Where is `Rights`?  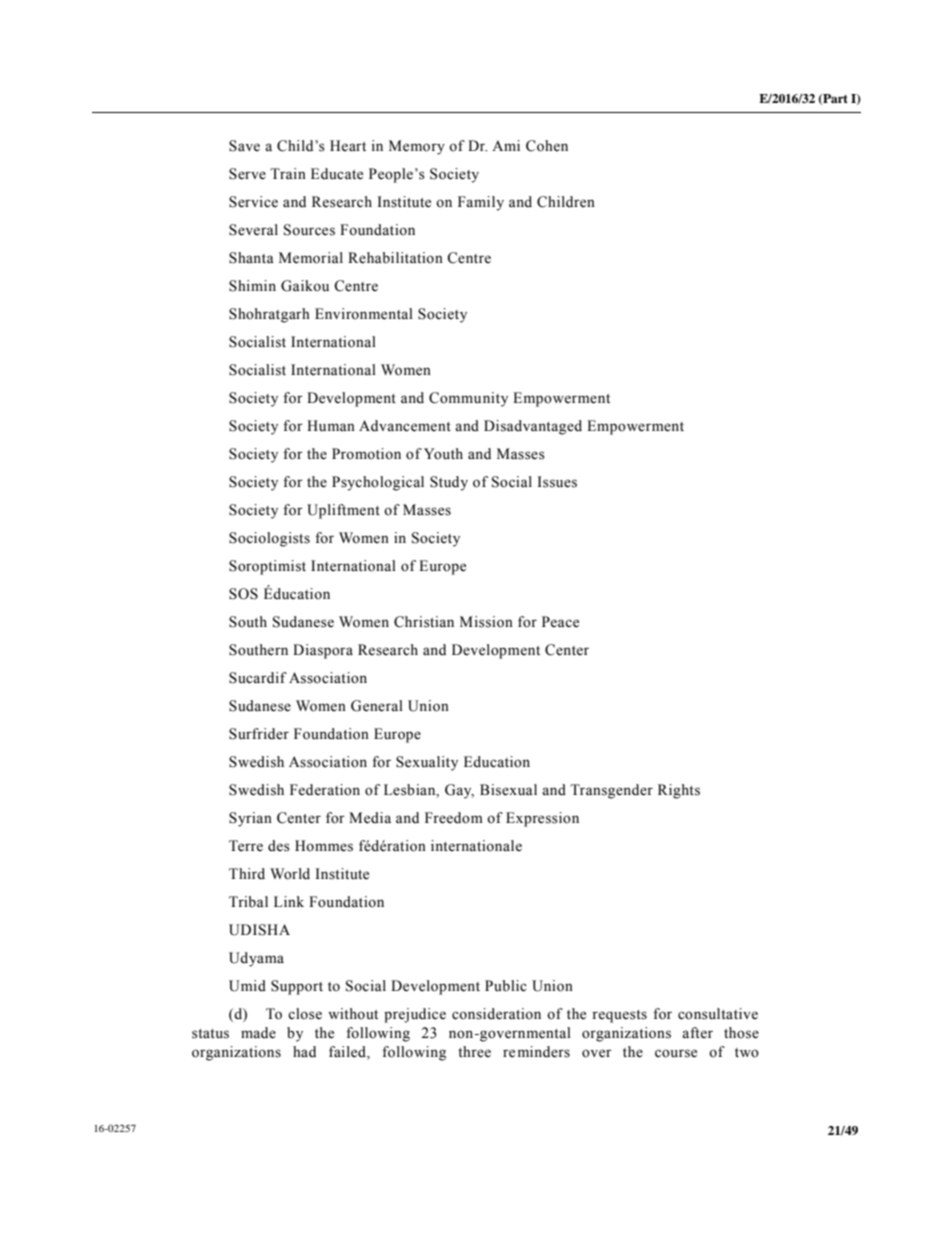
Rights is located at coordinates (679, 791).
